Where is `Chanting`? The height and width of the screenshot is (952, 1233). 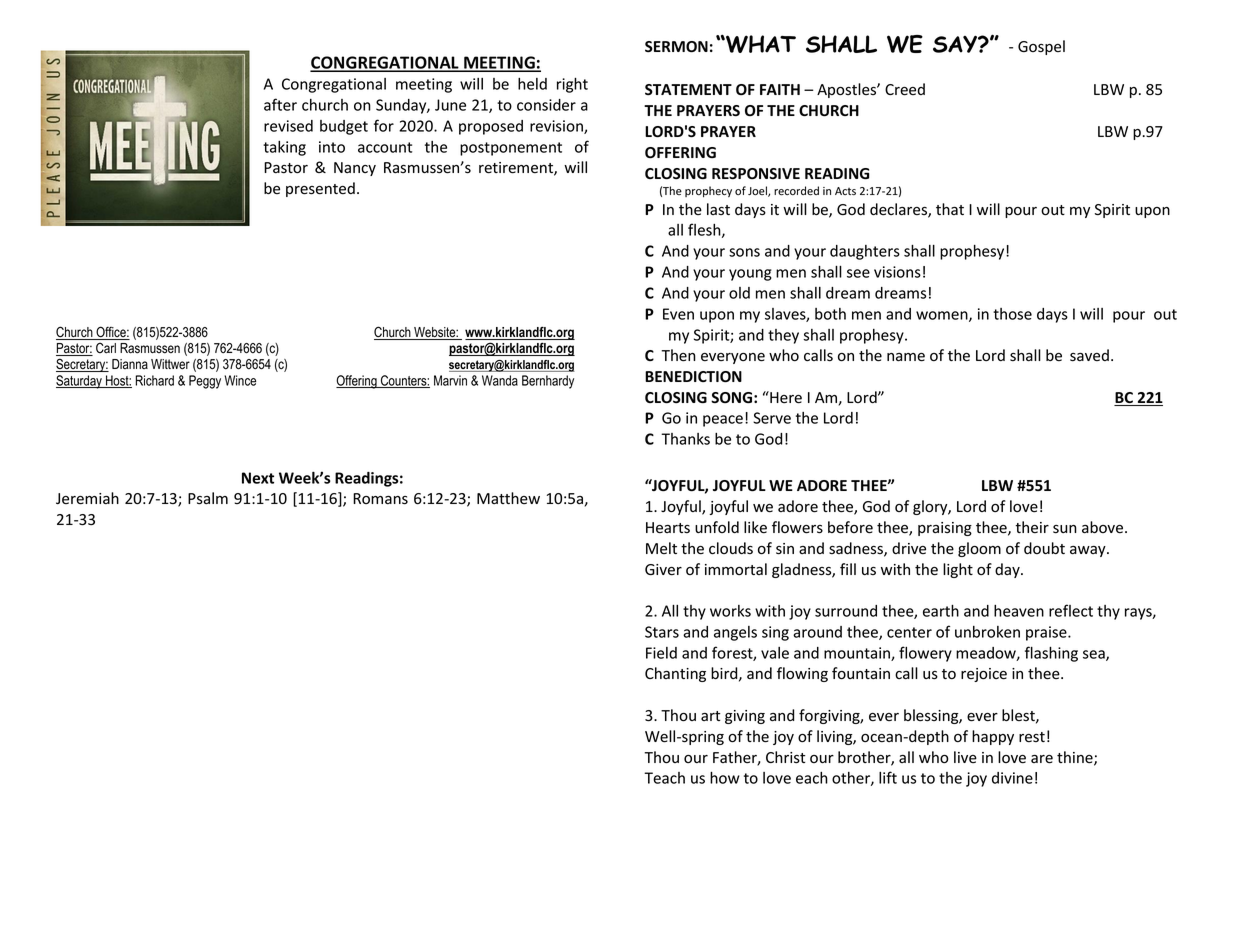
Chanting is located at coordinates (675, 674).
